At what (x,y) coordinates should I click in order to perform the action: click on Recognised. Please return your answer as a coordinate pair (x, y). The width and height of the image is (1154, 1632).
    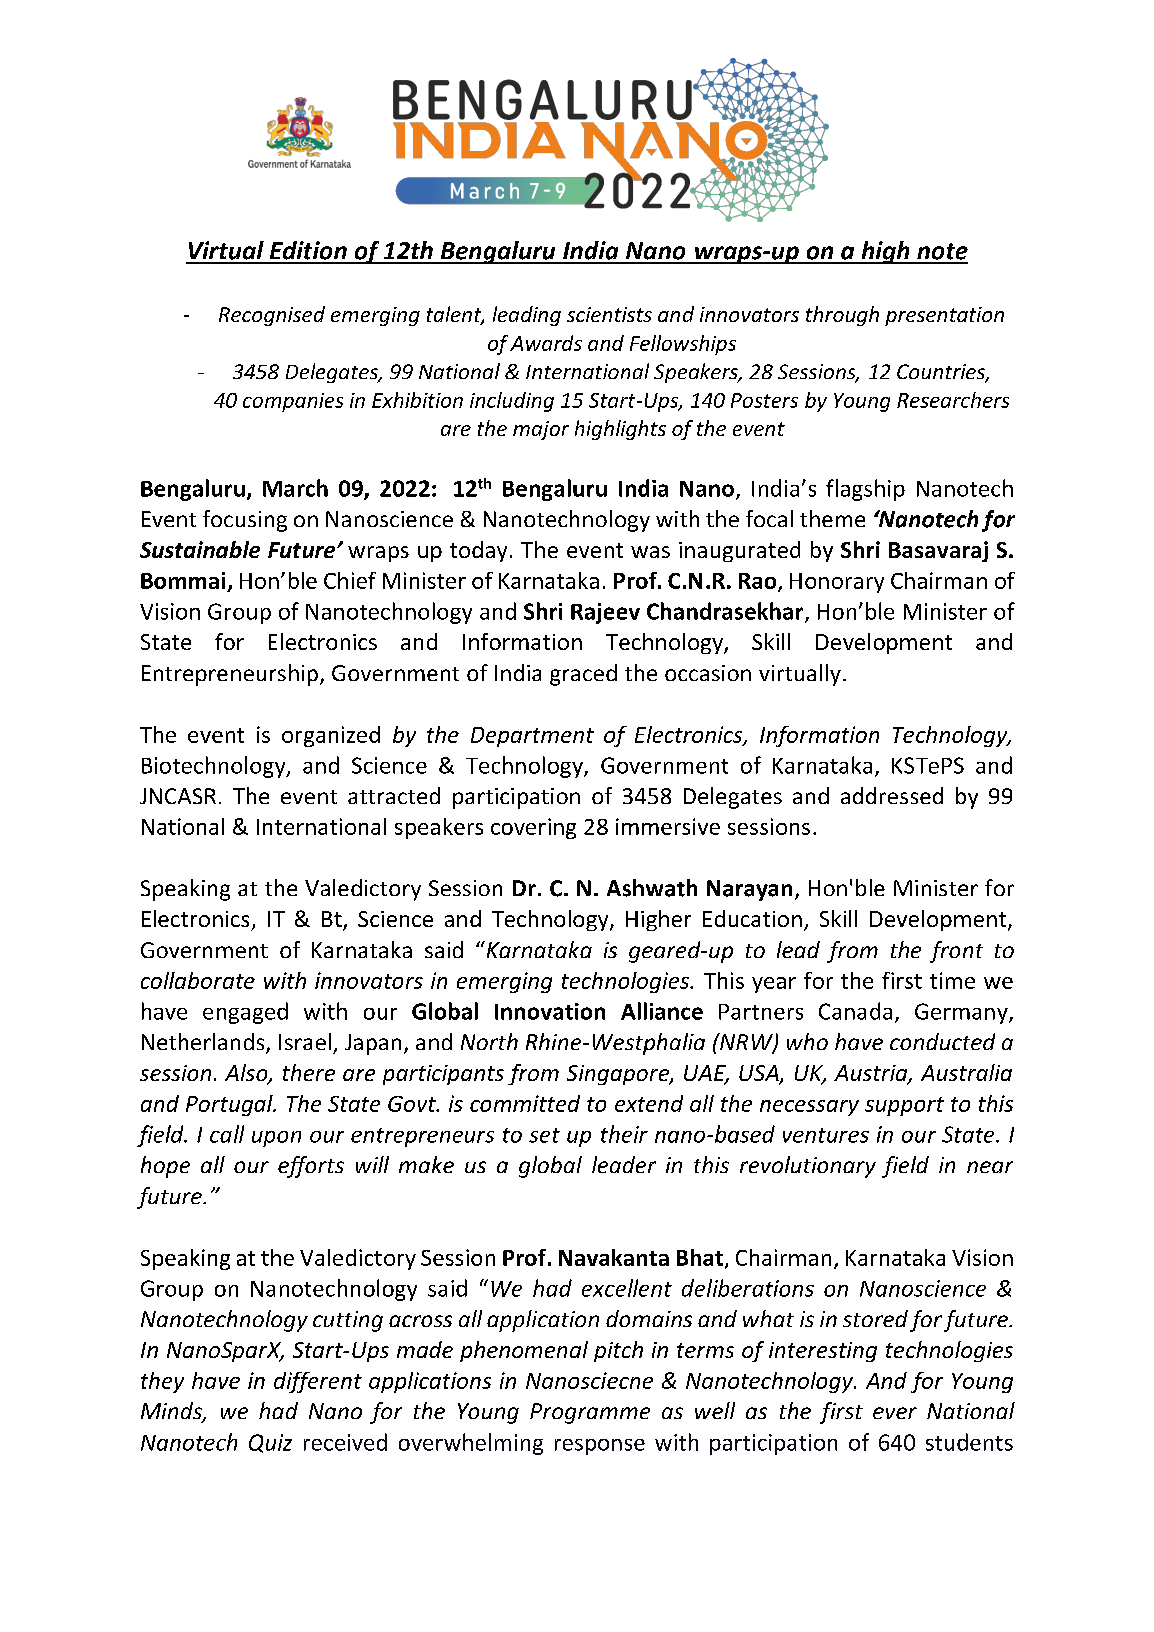
    Looking at the image, I should click on (272, 316).
